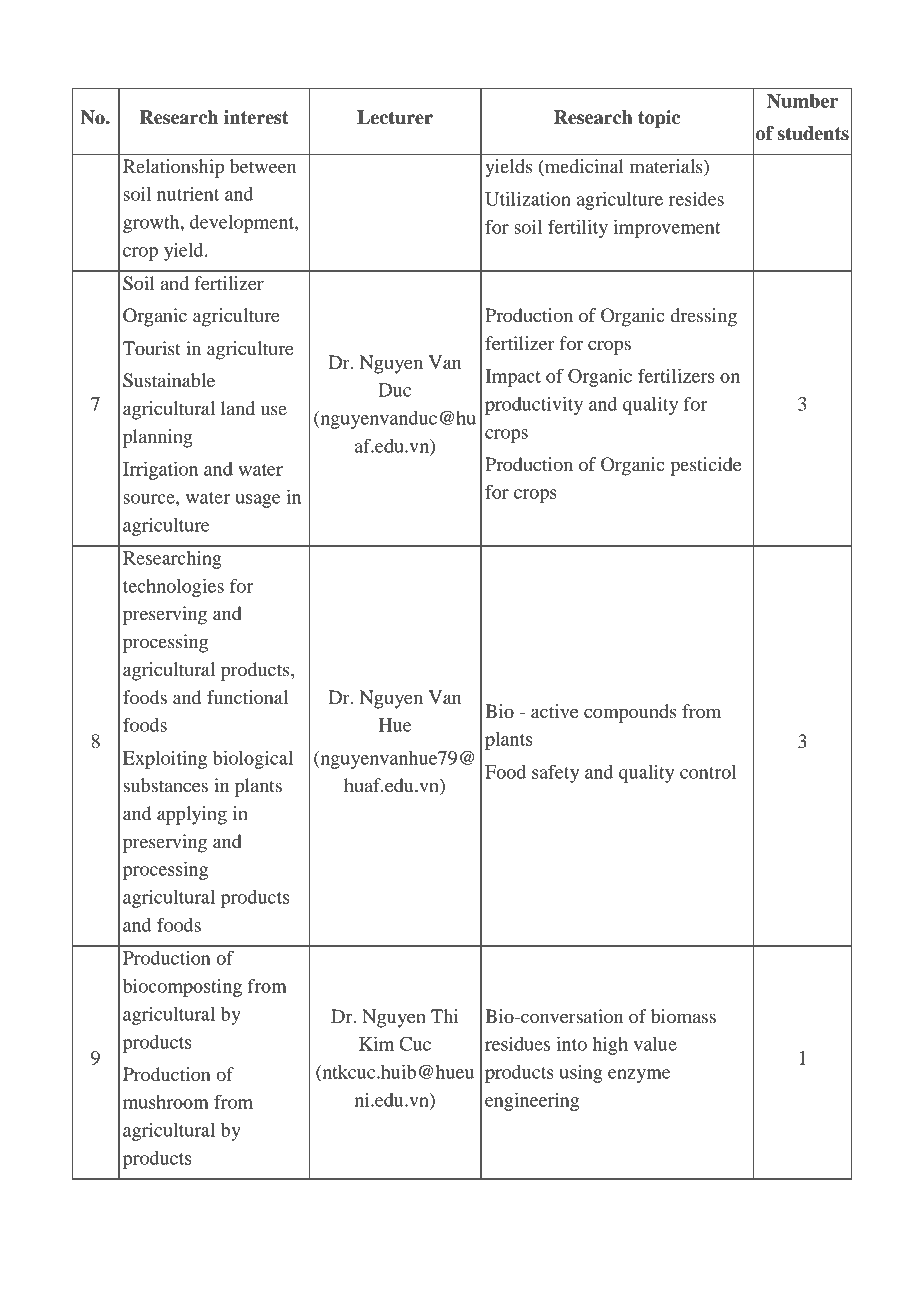 Image resolution: width=924 pixels, height=1307 pixels. What do you see at coordinates (173, 587) in the screenshot?
I see `technologies` at bounding box center [173, 587].
